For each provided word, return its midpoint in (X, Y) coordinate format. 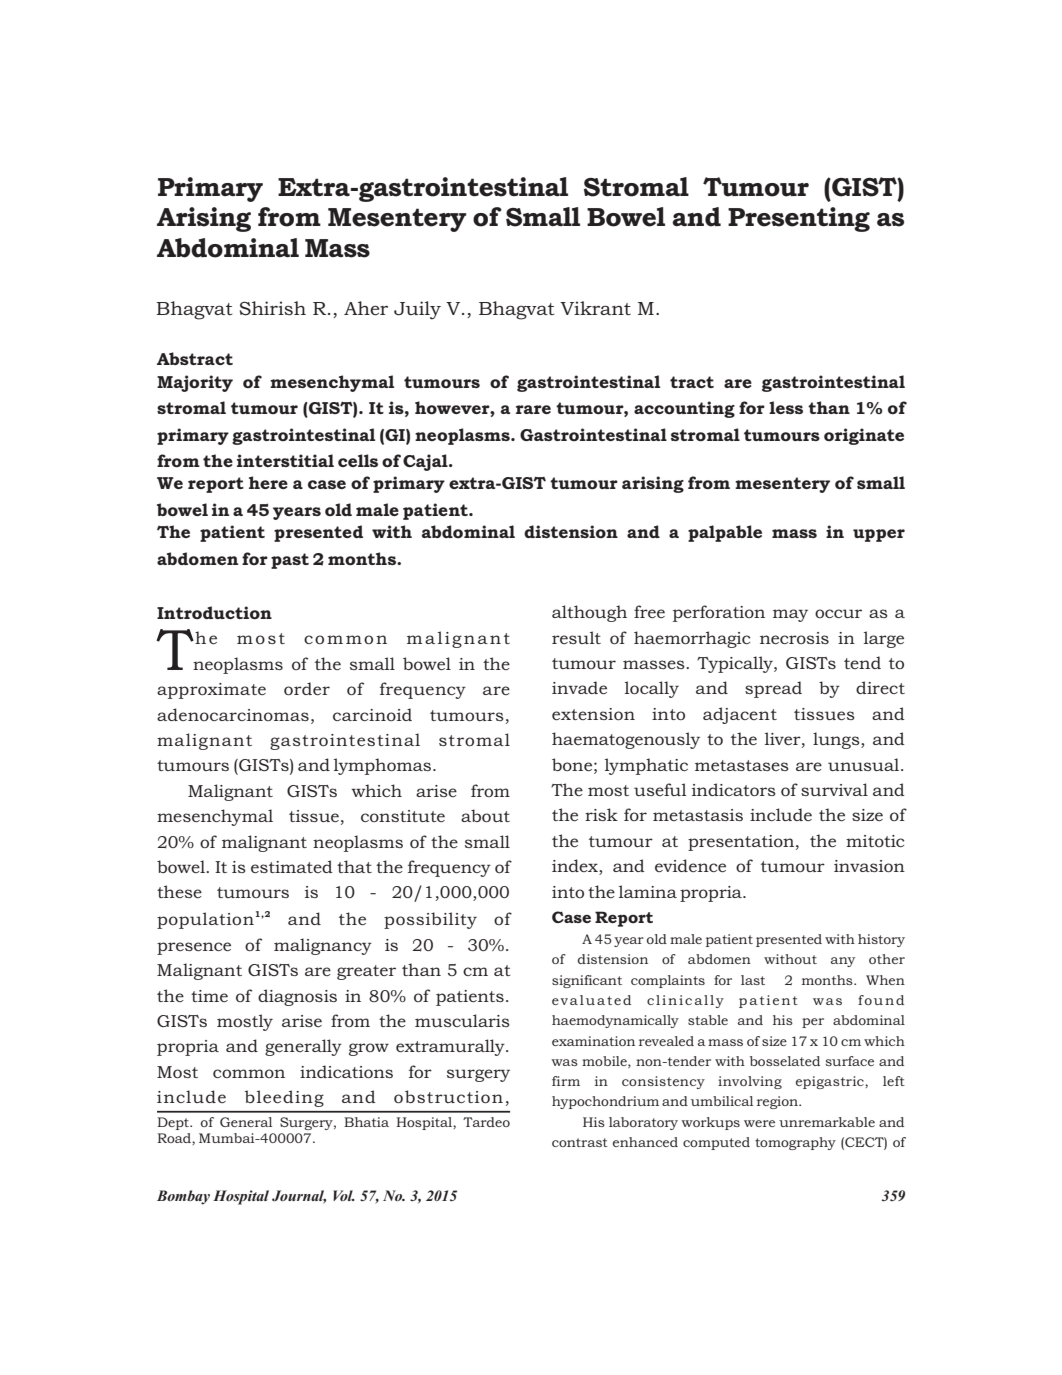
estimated (292, 866)
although (589, 613)
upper (879, 535)
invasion (869, 866)
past (290, 561)
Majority (195, 383)
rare (533, 409)
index (576, 867)
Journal (299, 1197)
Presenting (799, 219)
